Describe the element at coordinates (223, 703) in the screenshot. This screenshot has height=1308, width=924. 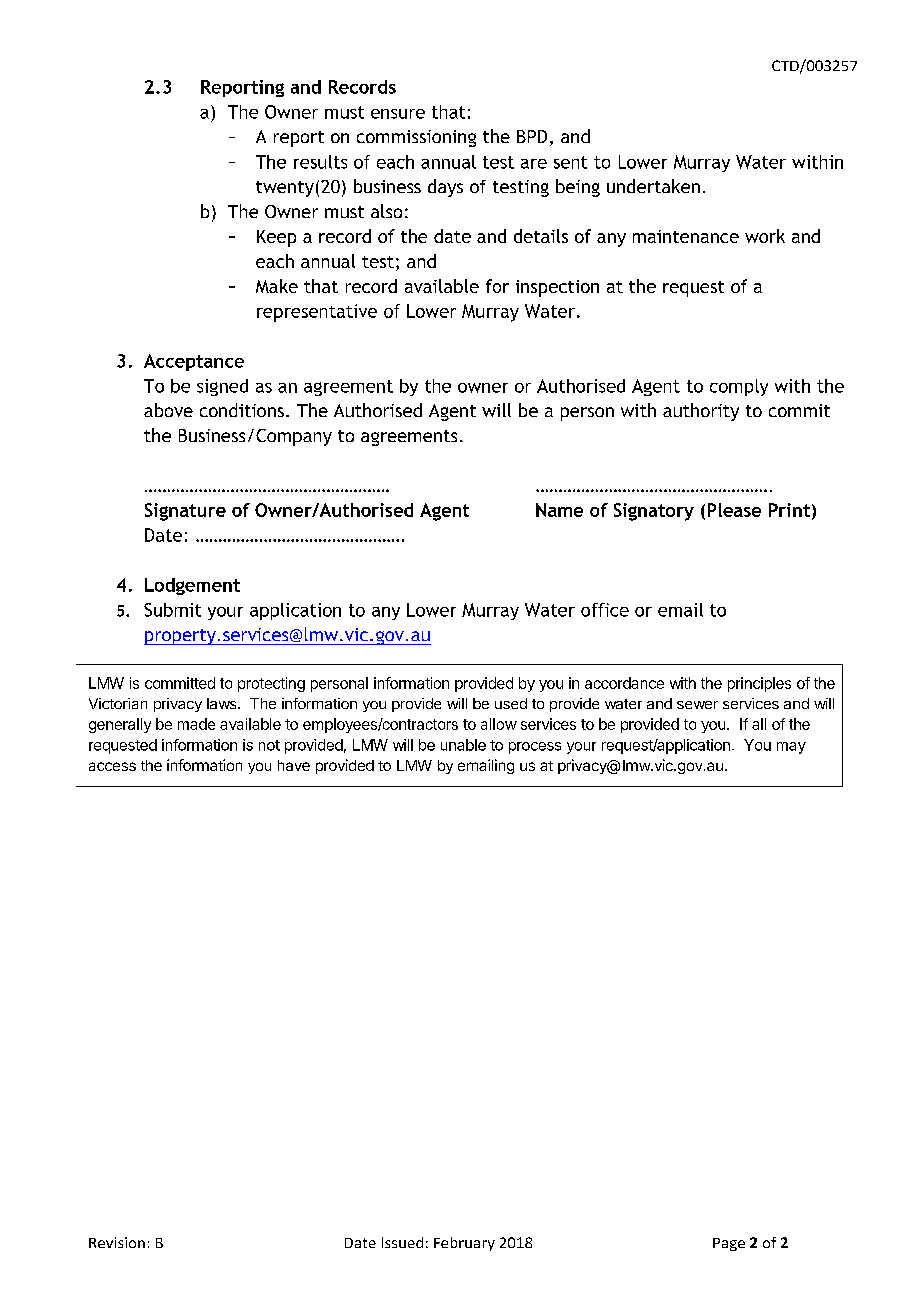
I see `laws` at that location.
